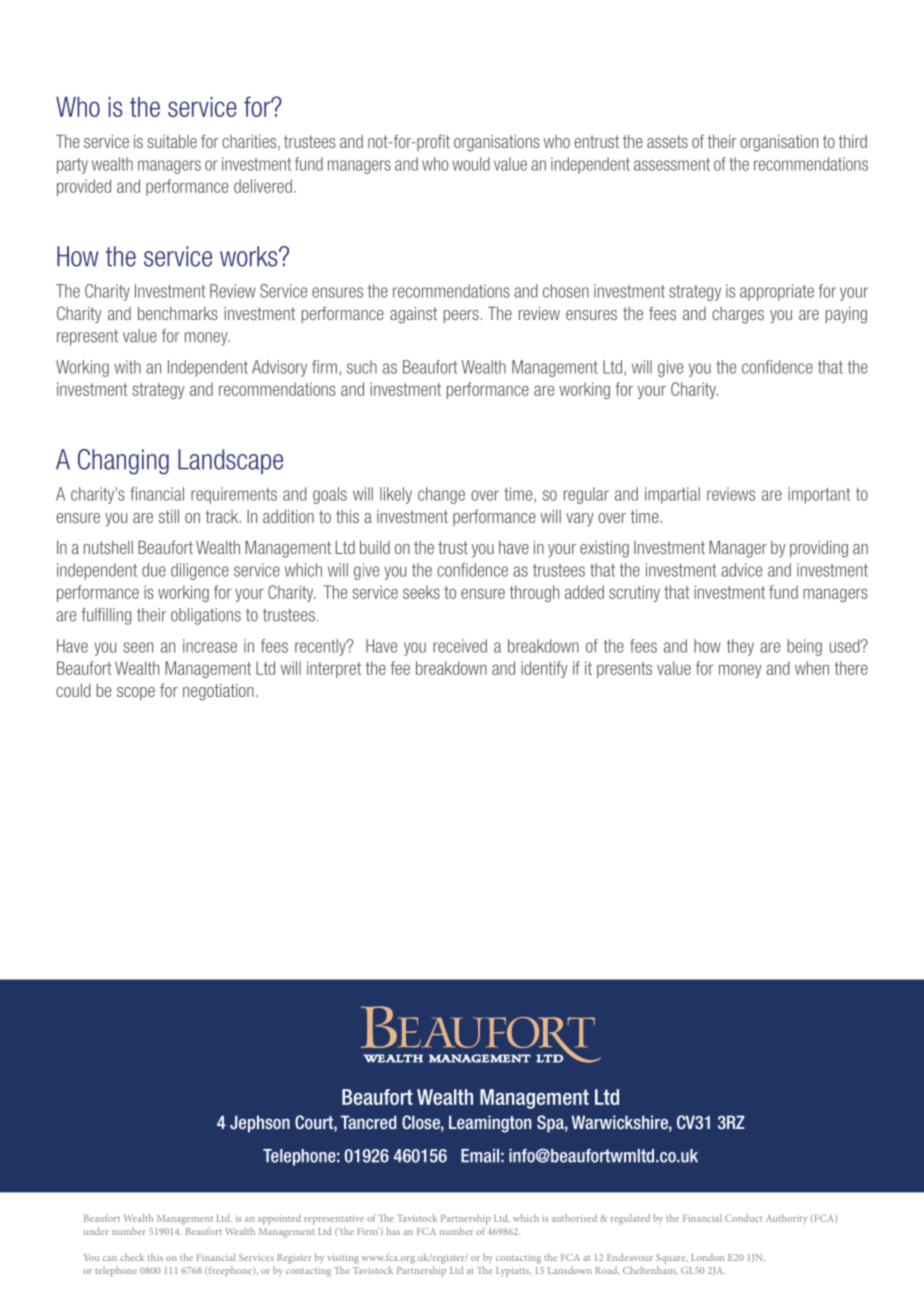 The image size is (924, 1308). Describe the element at coordinates (471, 164) in the page. I see `would` at that location.
